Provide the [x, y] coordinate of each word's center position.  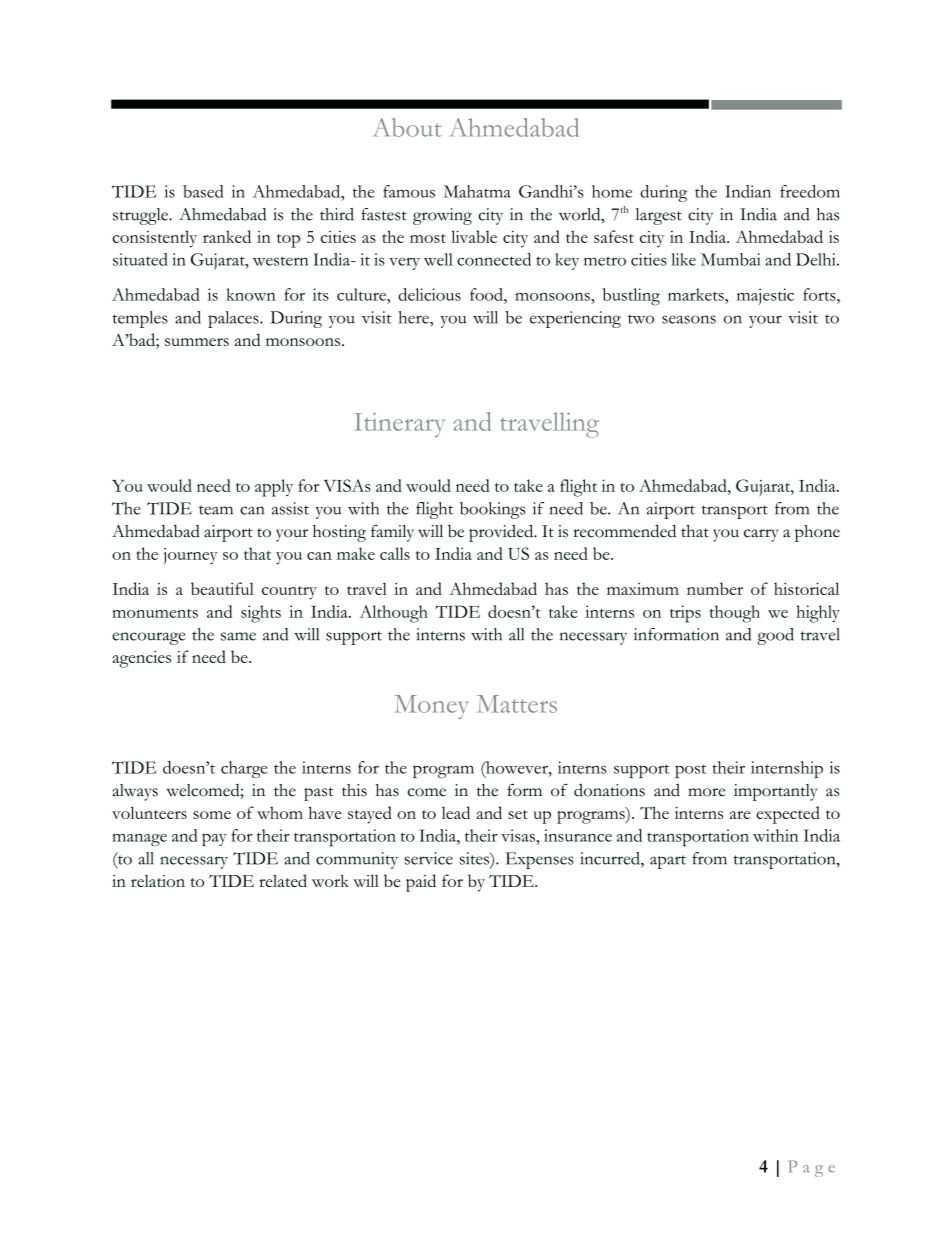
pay [214, 839]
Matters [517, 704]
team [216, 510]
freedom [810, 191]
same [238, 636]
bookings [492, 510]
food [487, 294]
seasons [689, 319]
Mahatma [477, 191]
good [776, 636]
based [203, 191]
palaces [234, 319]
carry [761, 535]
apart [668, 862]
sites [475, 858]
